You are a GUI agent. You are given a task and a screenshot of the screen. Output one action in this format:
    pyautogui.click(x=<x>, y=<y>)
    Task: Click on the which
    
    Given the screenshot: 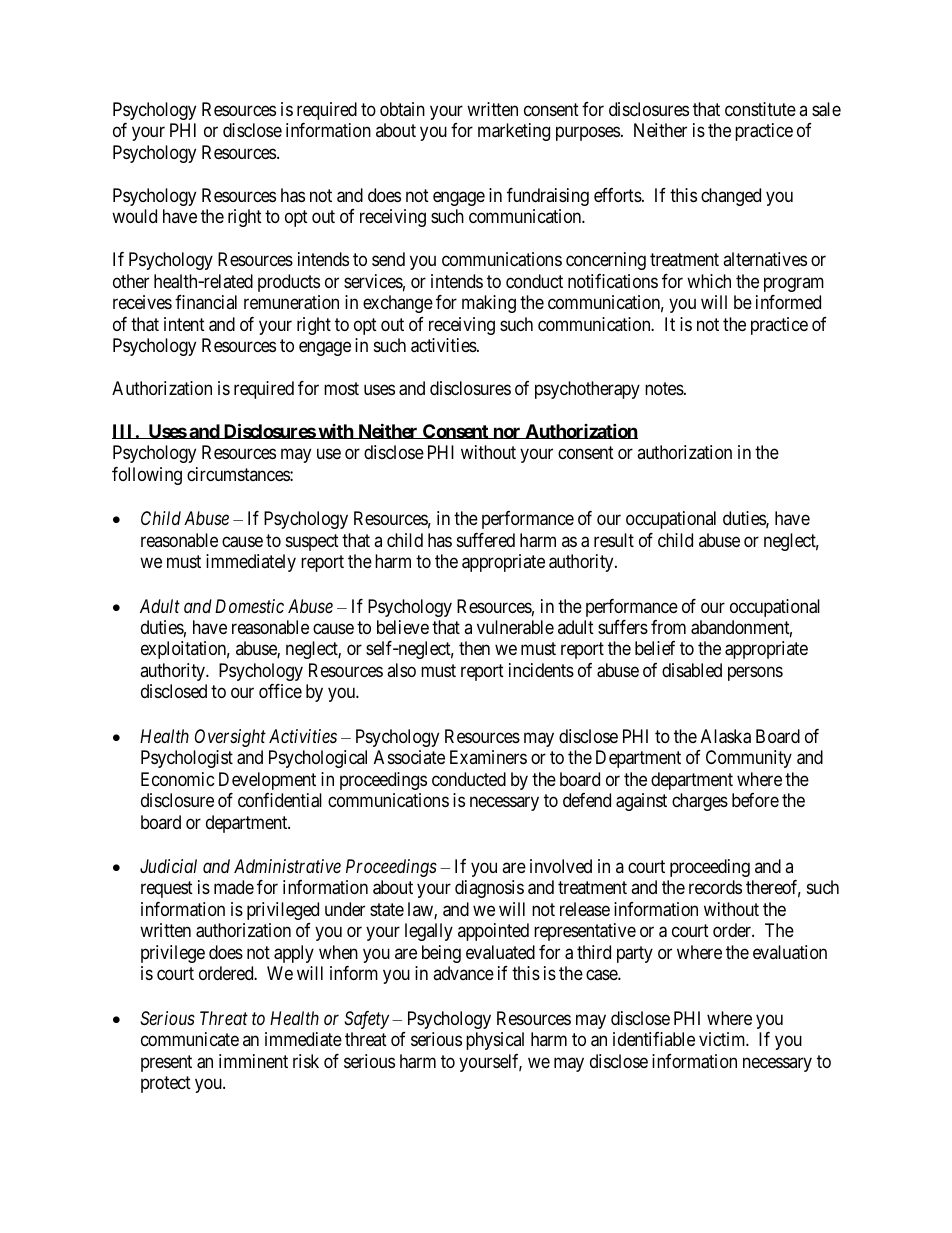 What is the action you would take?
    pyautogui.click(x=709, y=281)
